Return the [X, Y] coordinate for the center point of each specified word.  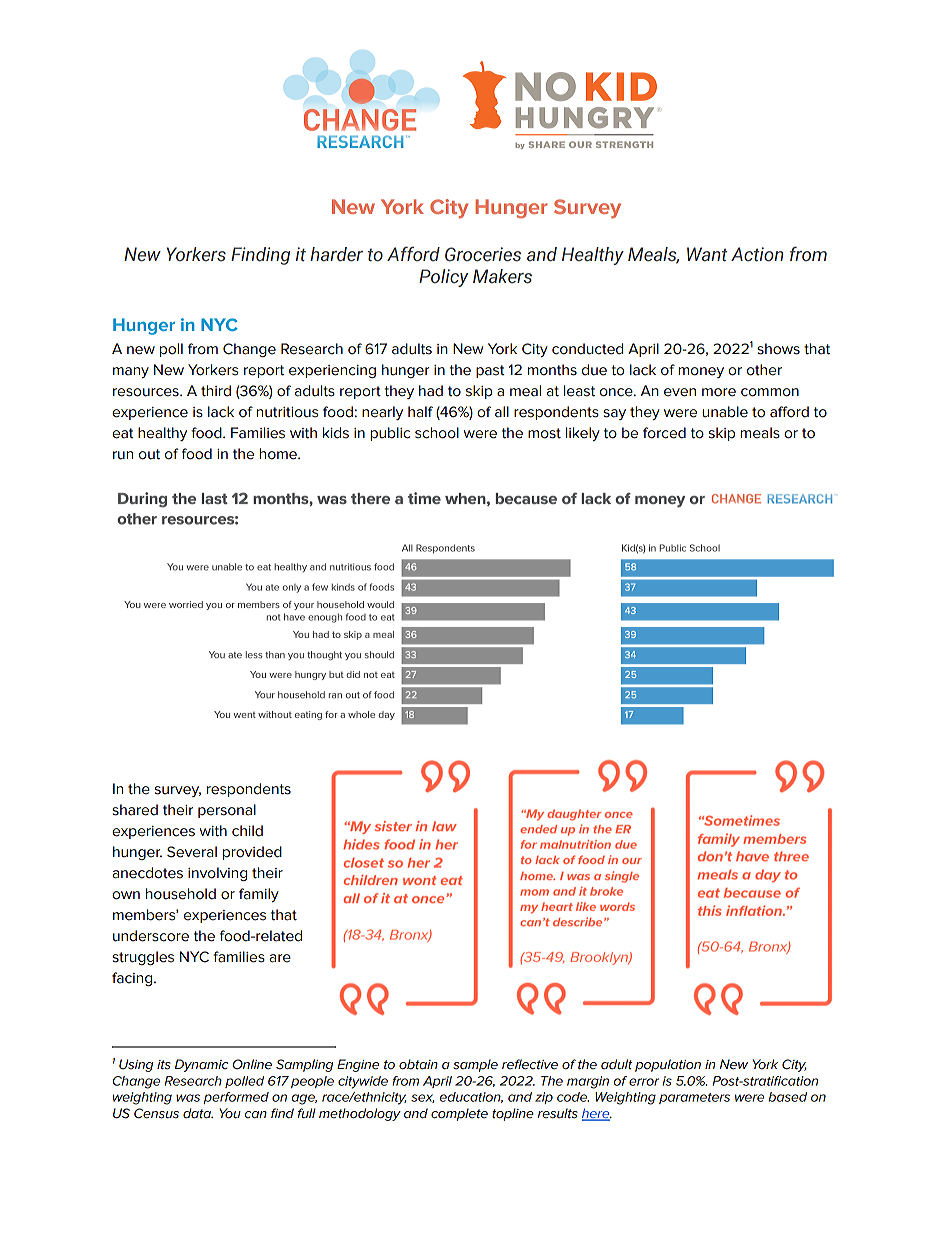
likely [583, 434]
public [390, 434]
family [259, 895]
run [123, 455]
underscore [151, 936]
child [247, 831]
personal [227, 811]
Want [707, 254]
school [437, 433]
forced [664, 433]
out [149, 454]
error [644, 1082]
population [668, 1065]
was [188, 1098]
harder [336, 254]
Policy [443, 278]
